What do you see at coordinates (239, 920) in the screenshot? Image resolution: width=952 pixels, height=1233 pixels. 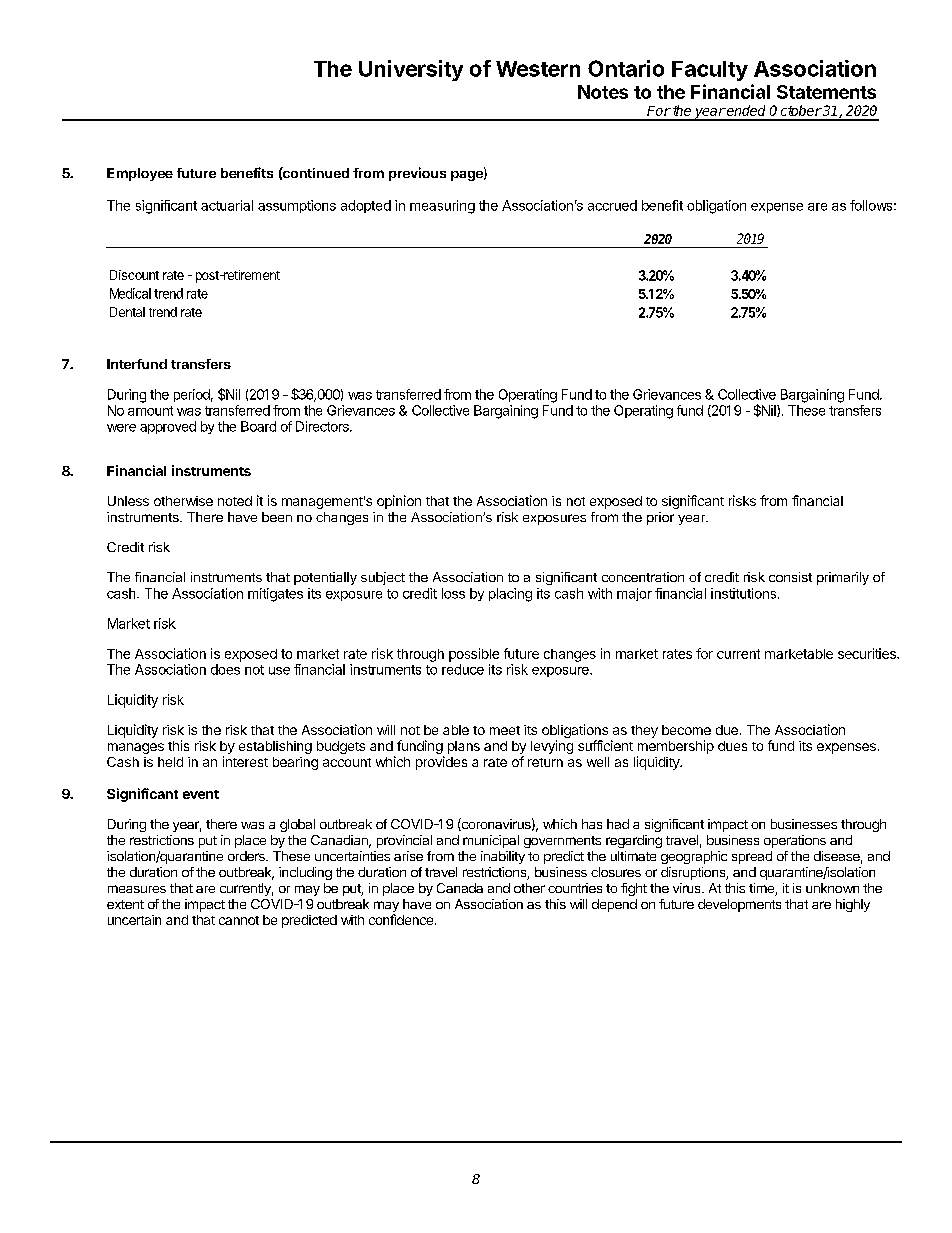 I see `cannot` at bounding box center [239, 920].
